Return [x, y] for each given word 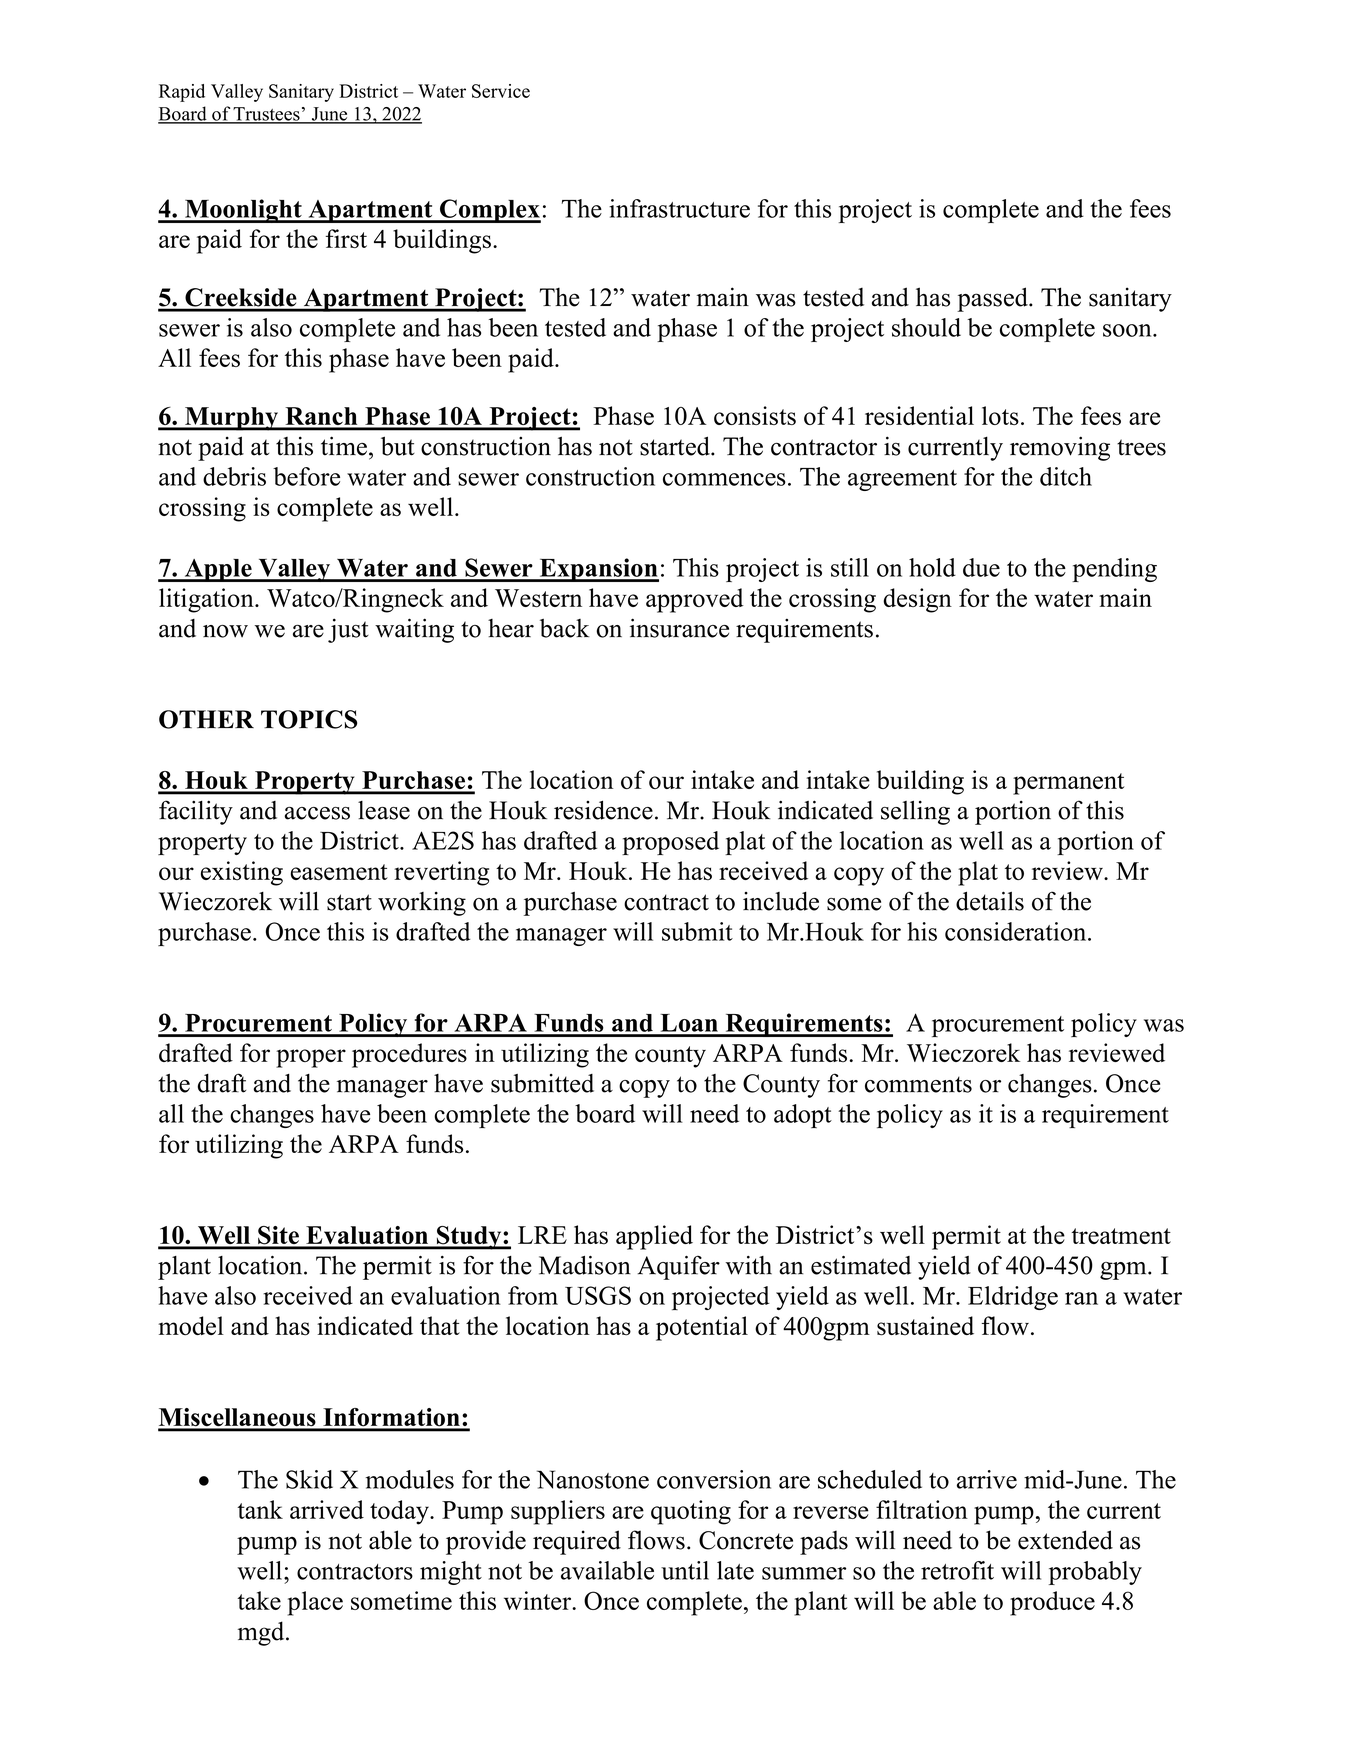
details [990, 901]
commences [724, 479]
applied [654, 1237]
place [315, 1603]
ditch [1066, 476]
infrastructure [679, 208]
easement [339, 872]
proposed [670, 843]
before [306, 476]
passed [993, 299]
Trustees [267, 115]
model [191, 1326]
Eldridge [1013, 1298]
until [685, 1570]
